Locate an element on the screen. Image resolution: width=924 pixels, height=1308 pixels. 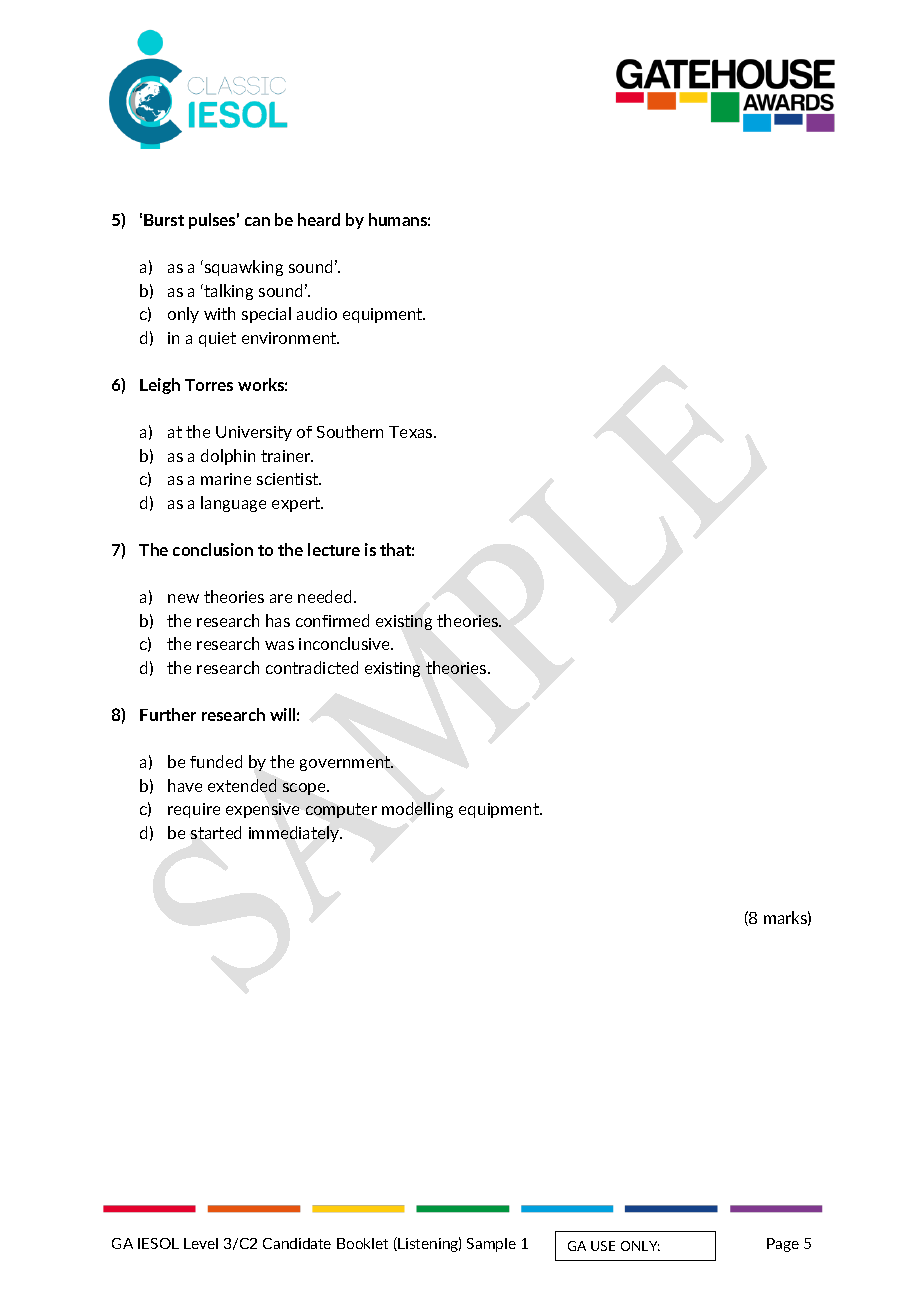
funded is located at coordinates (216, 761).
